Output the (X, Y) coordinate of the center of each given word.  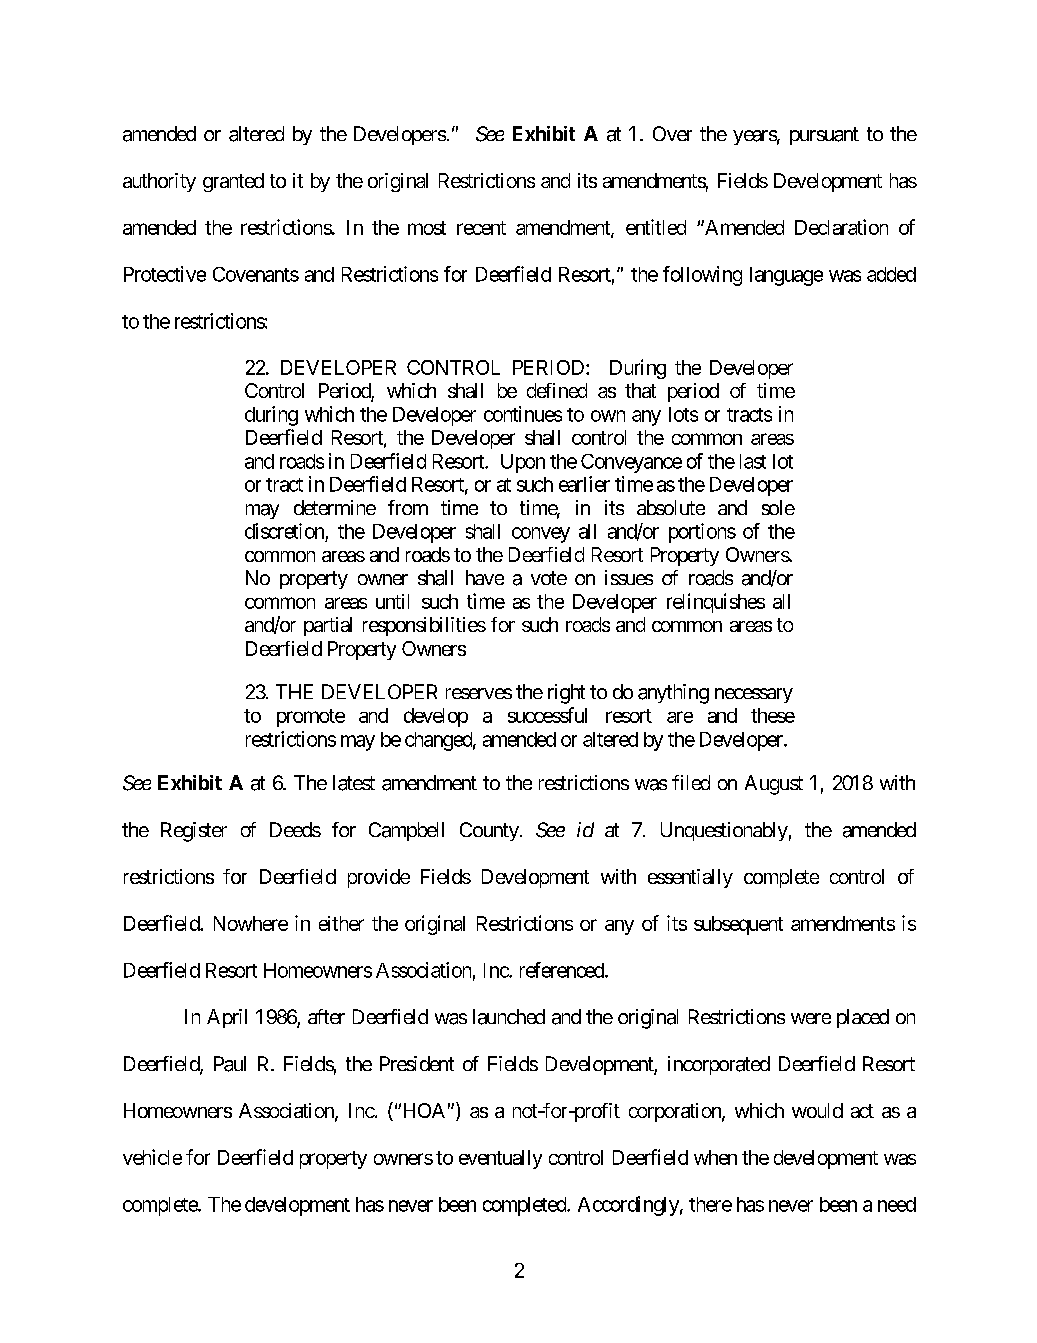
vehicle (152, 1157)
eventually (500, 1159)
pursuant (824, 136)
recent (481, 228)
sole (778, 507)
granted (233, 182)
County (489, 831)
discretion (284, 531)
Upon (523, 463)
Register (194, 832)
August (774, 785)
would (817, 1110)
